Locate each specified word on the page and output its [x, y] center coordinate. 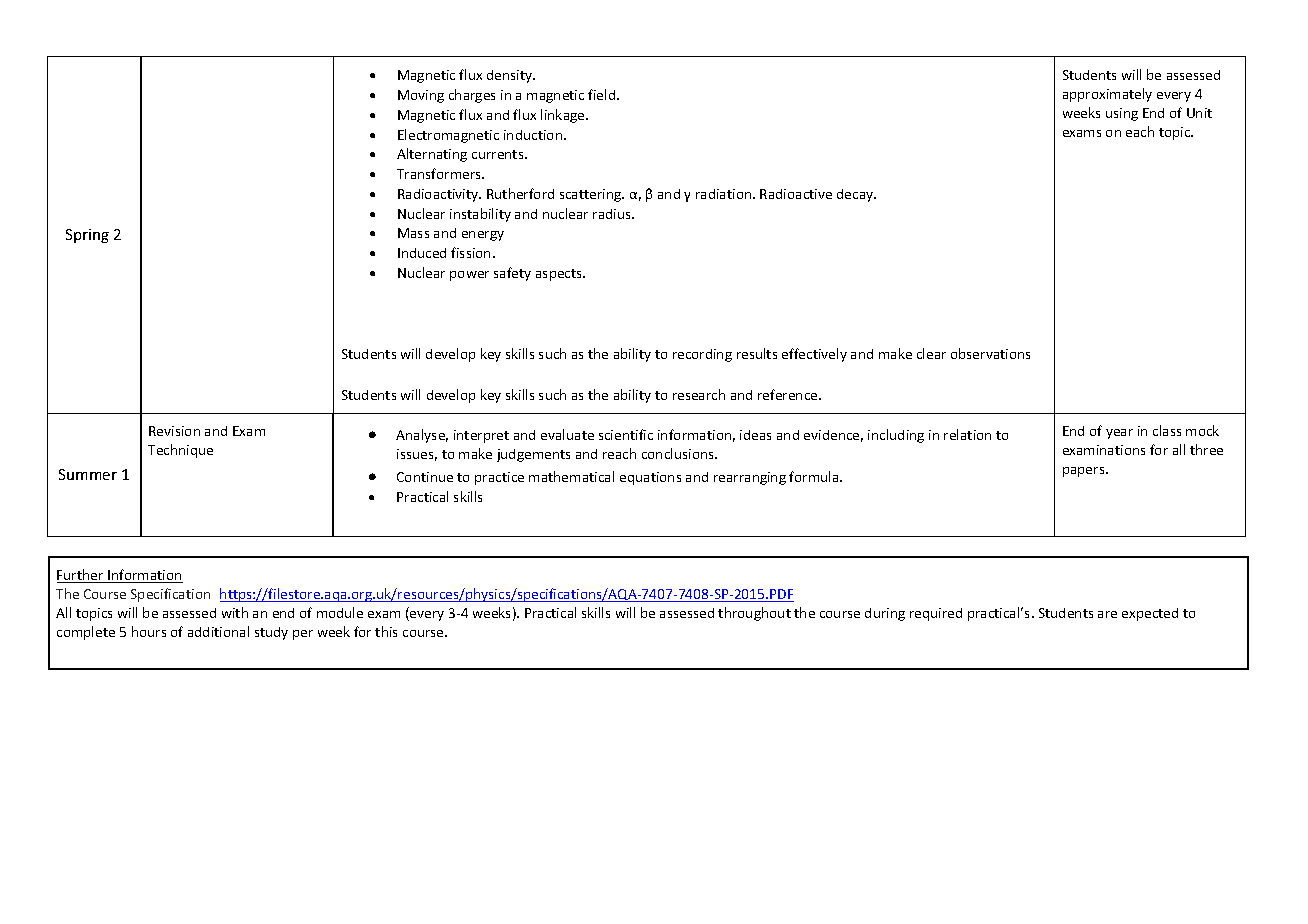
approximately [1107, 95]
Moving [421, 96]
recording [702, 355]
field [603, 94]
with [235, 612]
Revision [174, 431]
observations [990, 353]
